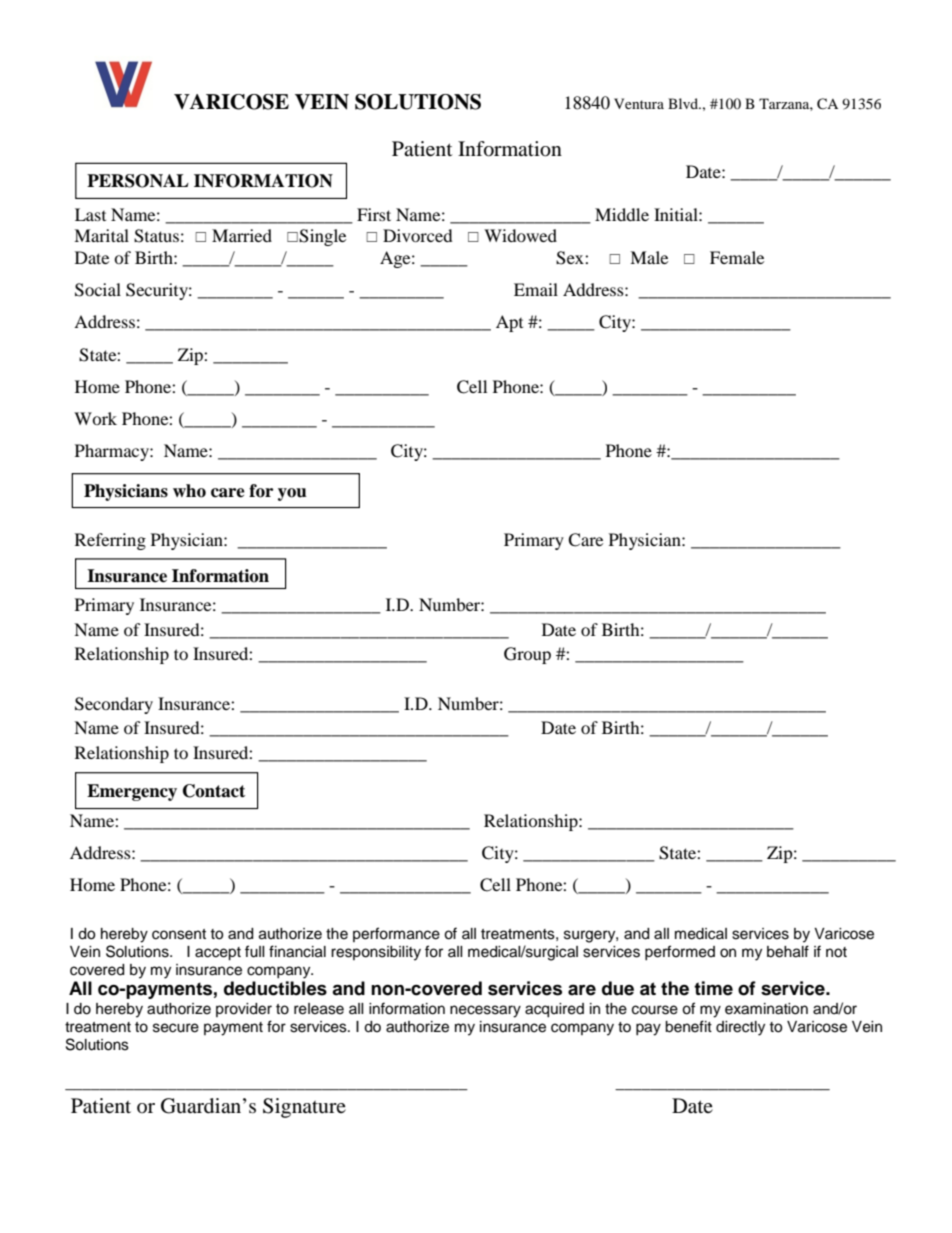  I want to click on Group, so click(527, 655).
